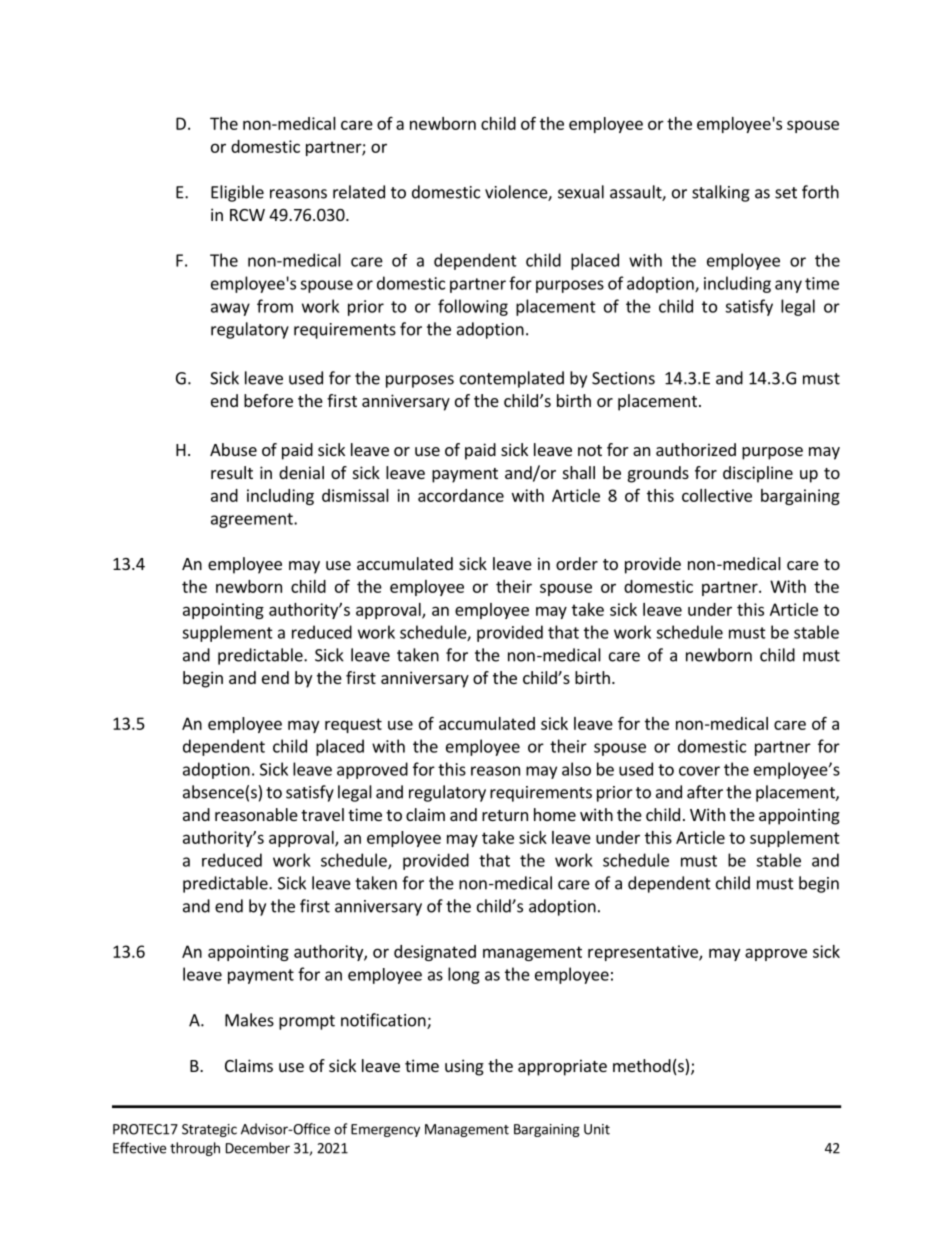 The image size is (952, 1233). I want to click on using, so click(464, 1067).
